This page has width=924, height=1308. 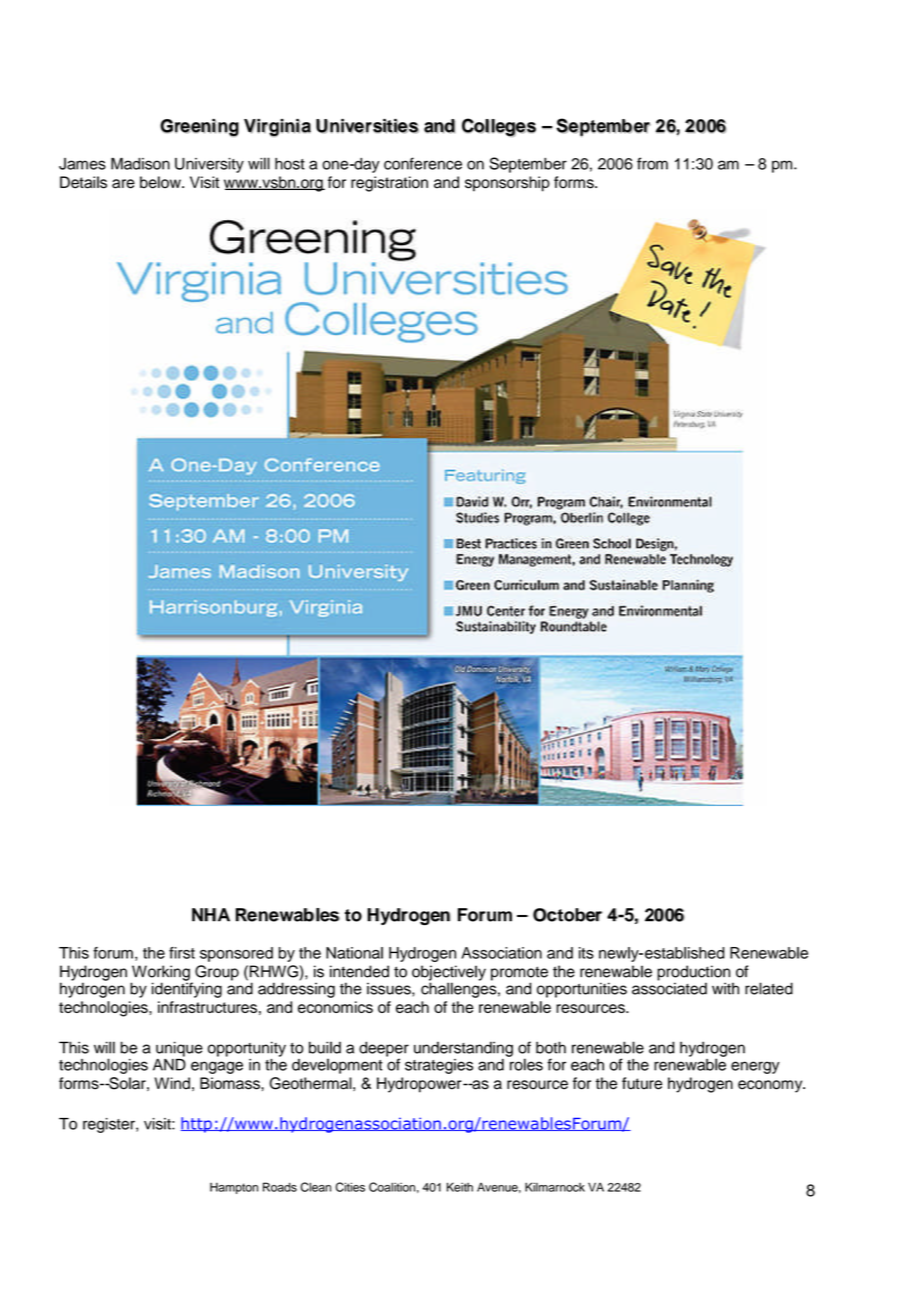 I want to click on sponsorship, so click(x=507, y=184).
